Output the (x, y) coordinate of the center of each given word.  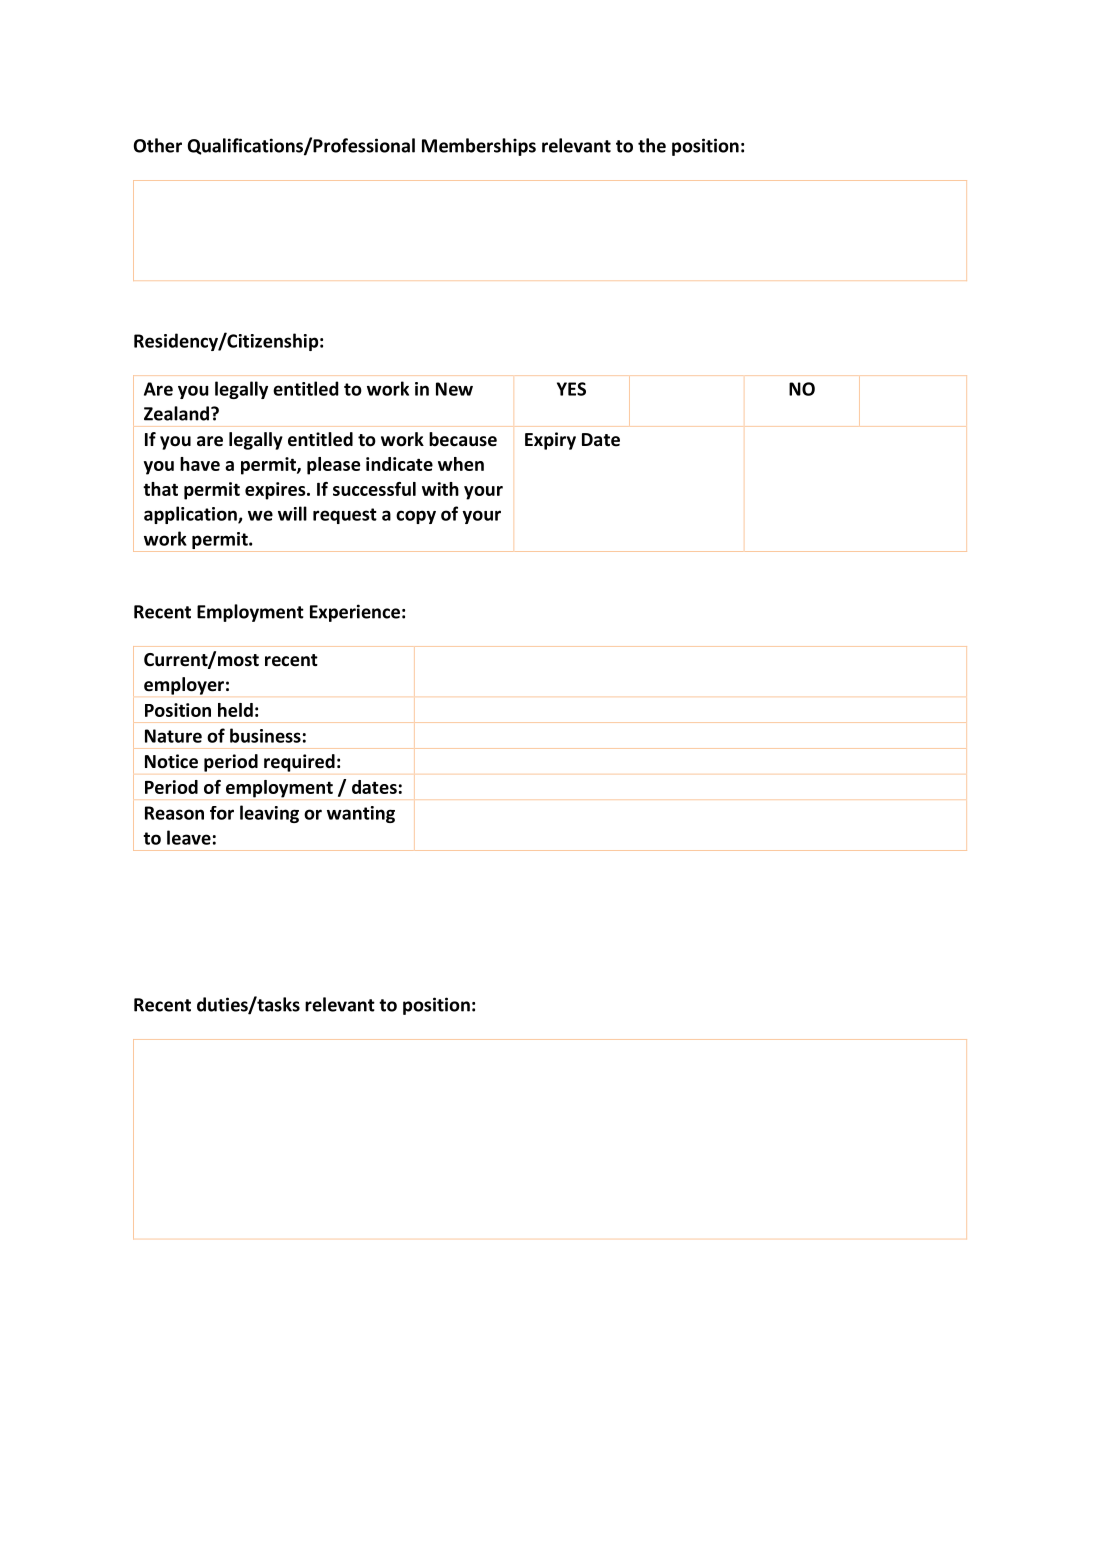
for (222, 813)
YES (571, 389)
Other (158, 145)
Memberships (479, 147)
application (191, 515)
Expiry (550, 441)
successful (374, 489)
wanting (361, 814)
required (299, 763)
